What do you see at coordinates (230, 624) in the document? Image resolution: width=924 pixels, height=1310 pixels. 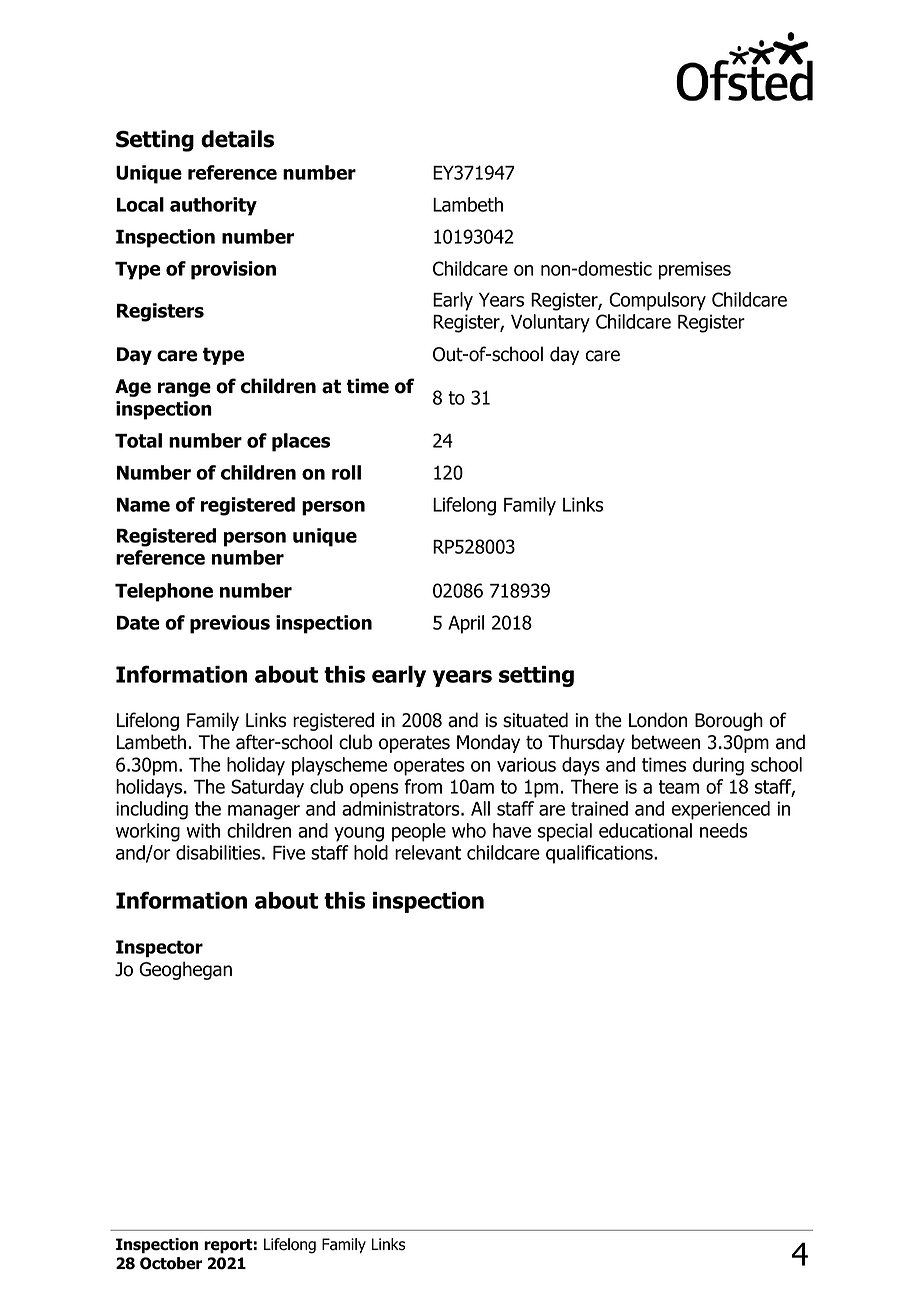 I see `previous` at bounding box center [230, 624].
